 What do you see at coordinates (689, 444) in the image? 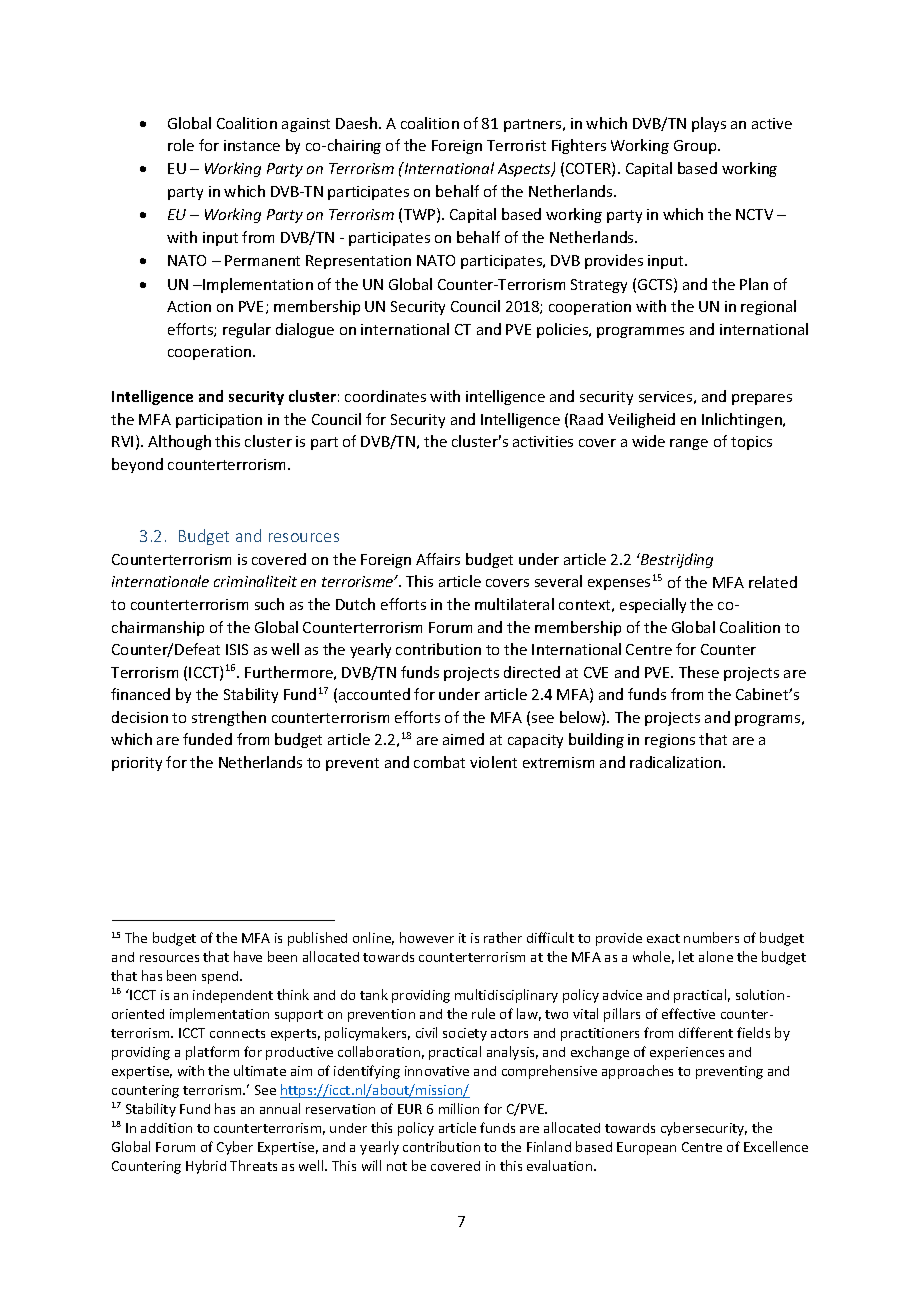
I see `range` at bounding box center [689, 444].
